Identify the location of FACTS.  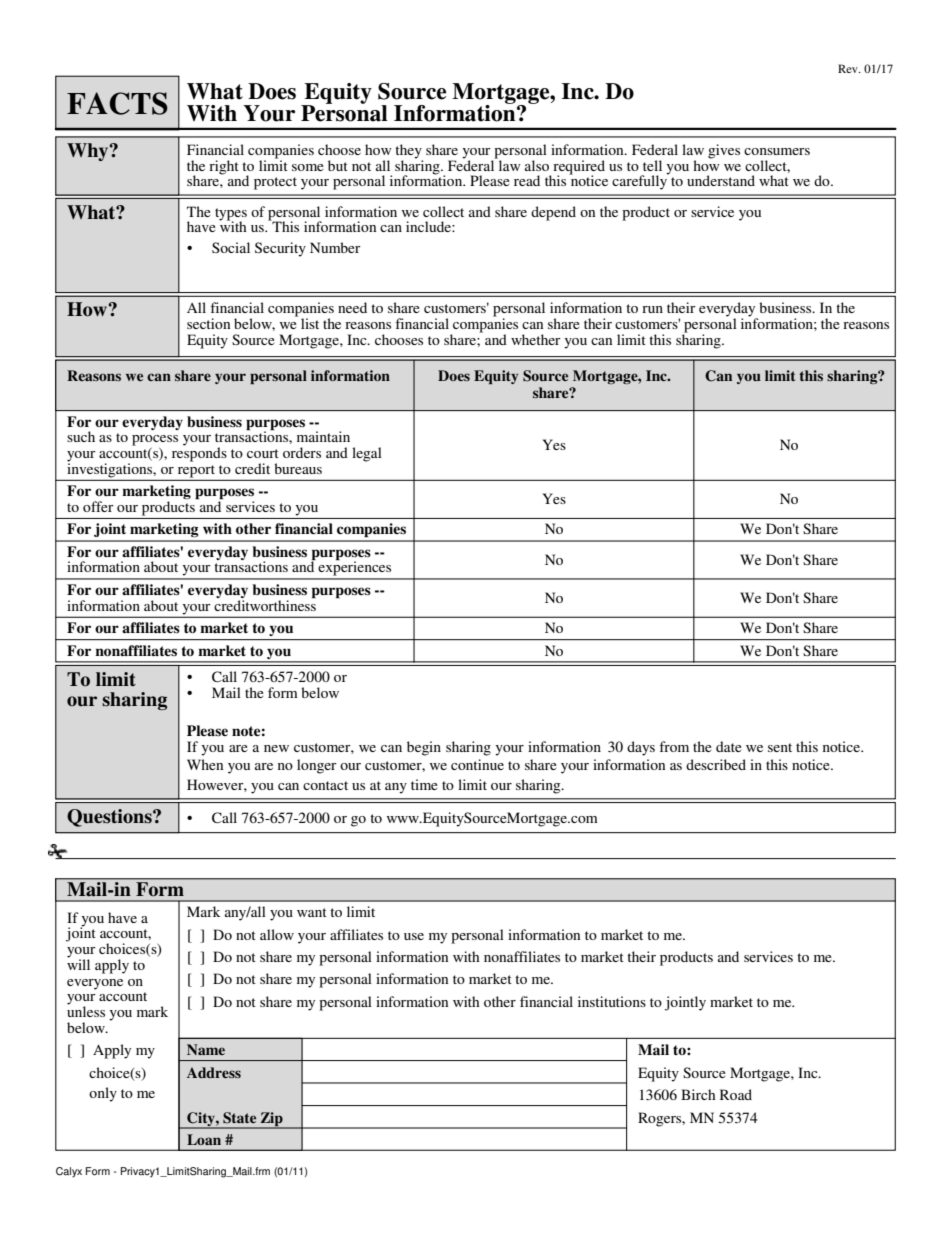
(117, 103).
